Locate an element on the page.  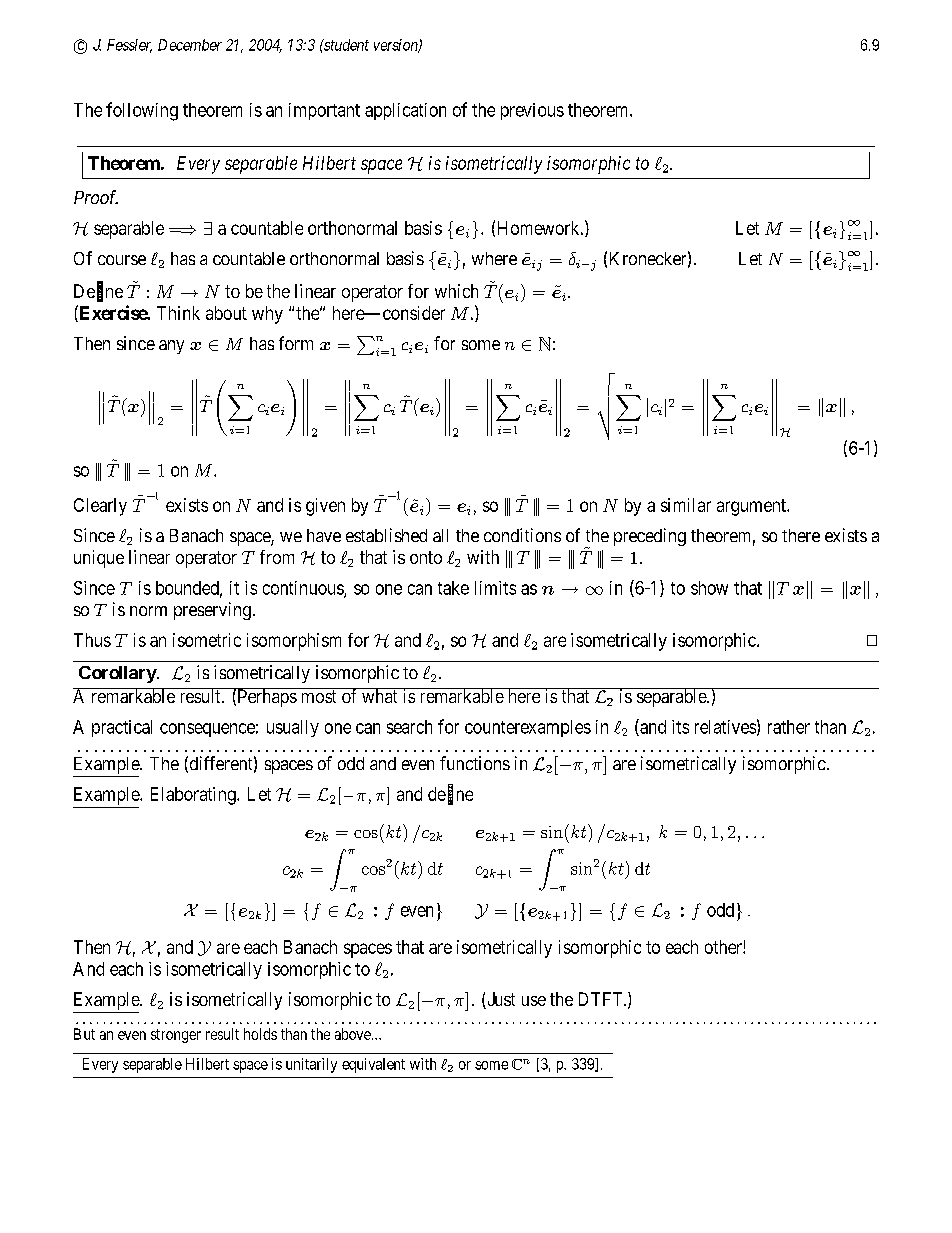
application is located at coordinates (405, 111).
